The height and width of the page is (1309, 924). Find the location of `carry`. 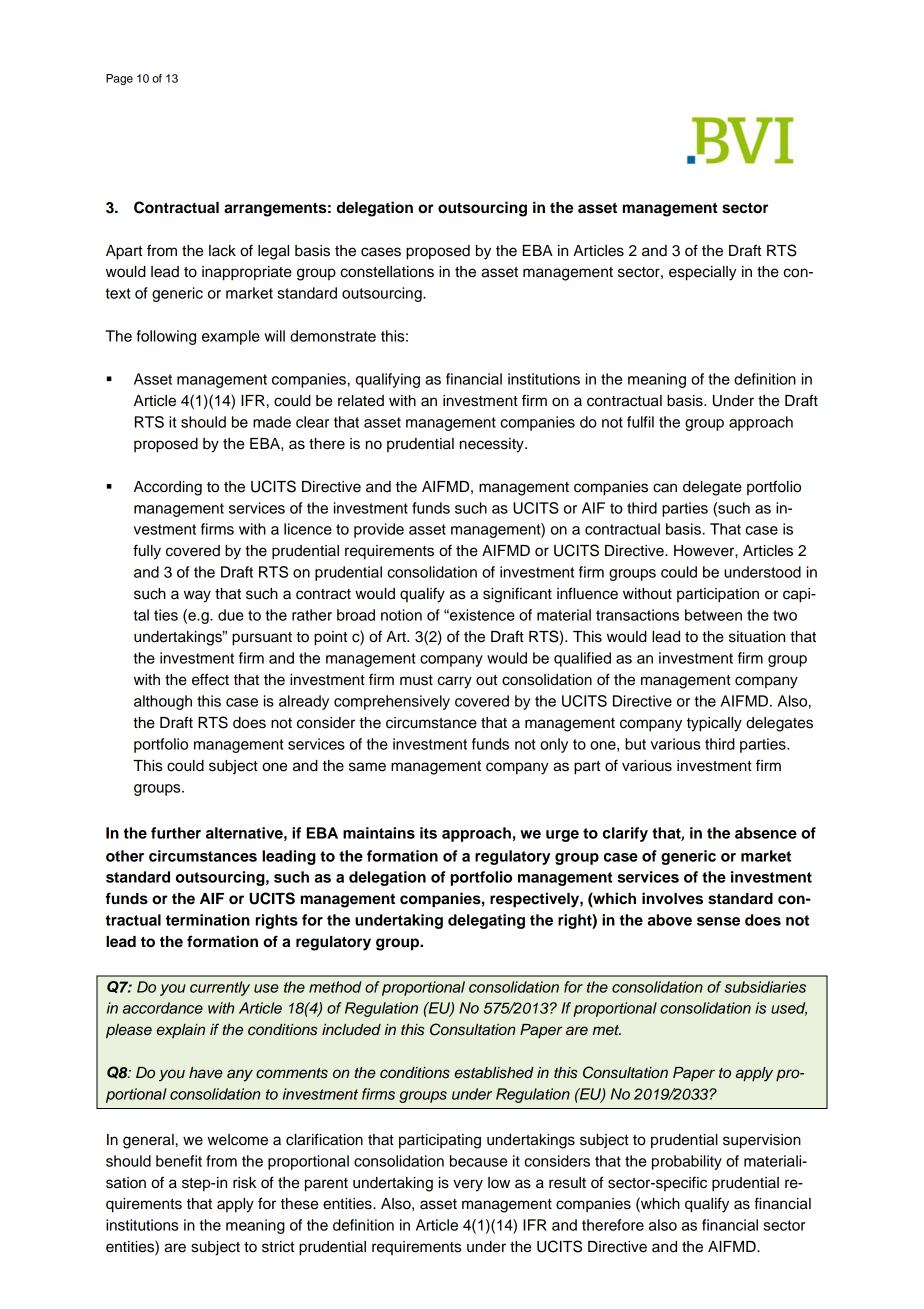

carry is located at coordinates (454, 682).
